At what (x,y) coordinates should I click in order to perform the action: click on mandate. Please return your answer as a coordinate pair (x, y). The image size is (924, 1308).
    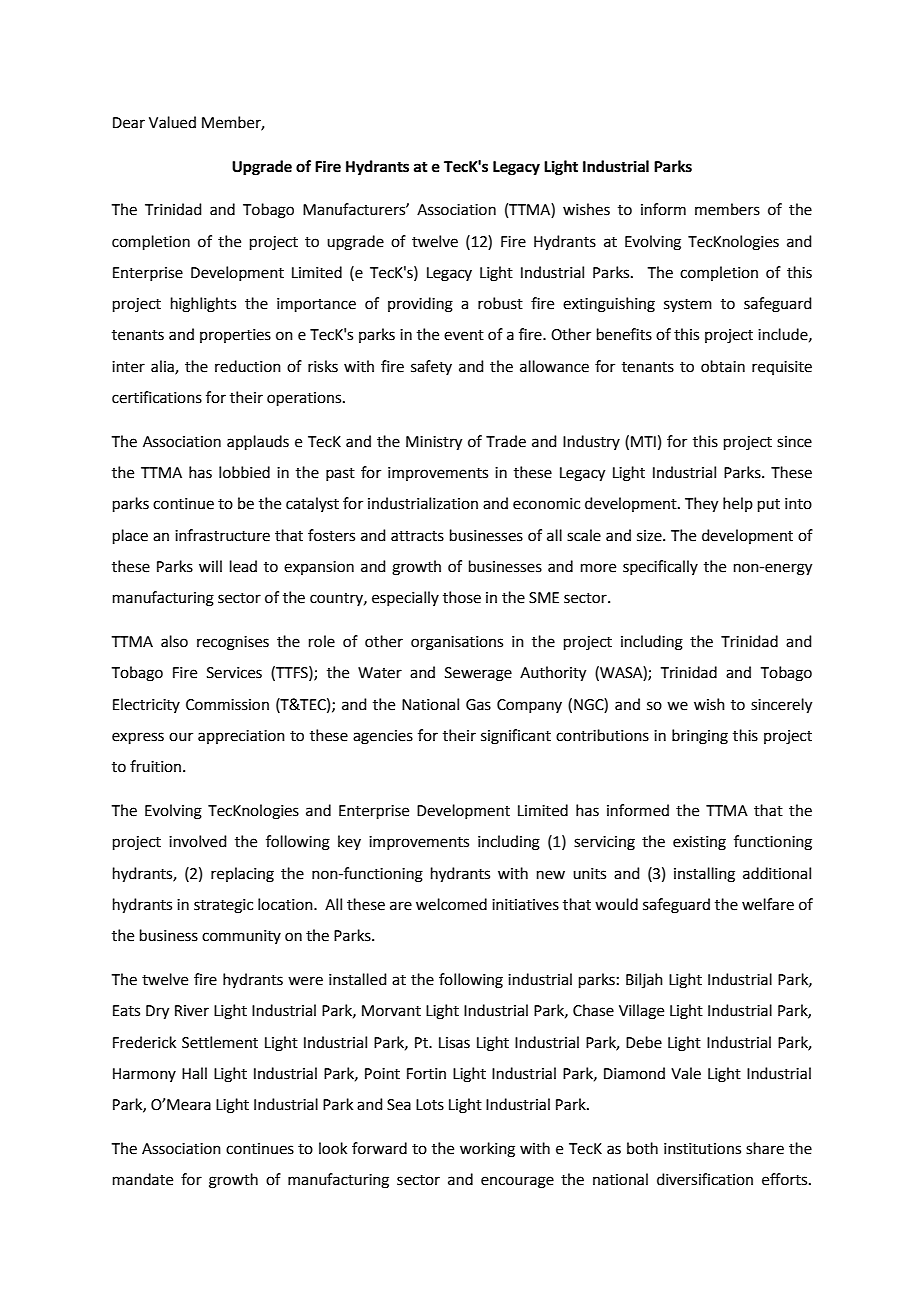
    Looking at the image, I should click on (143, 1179).
